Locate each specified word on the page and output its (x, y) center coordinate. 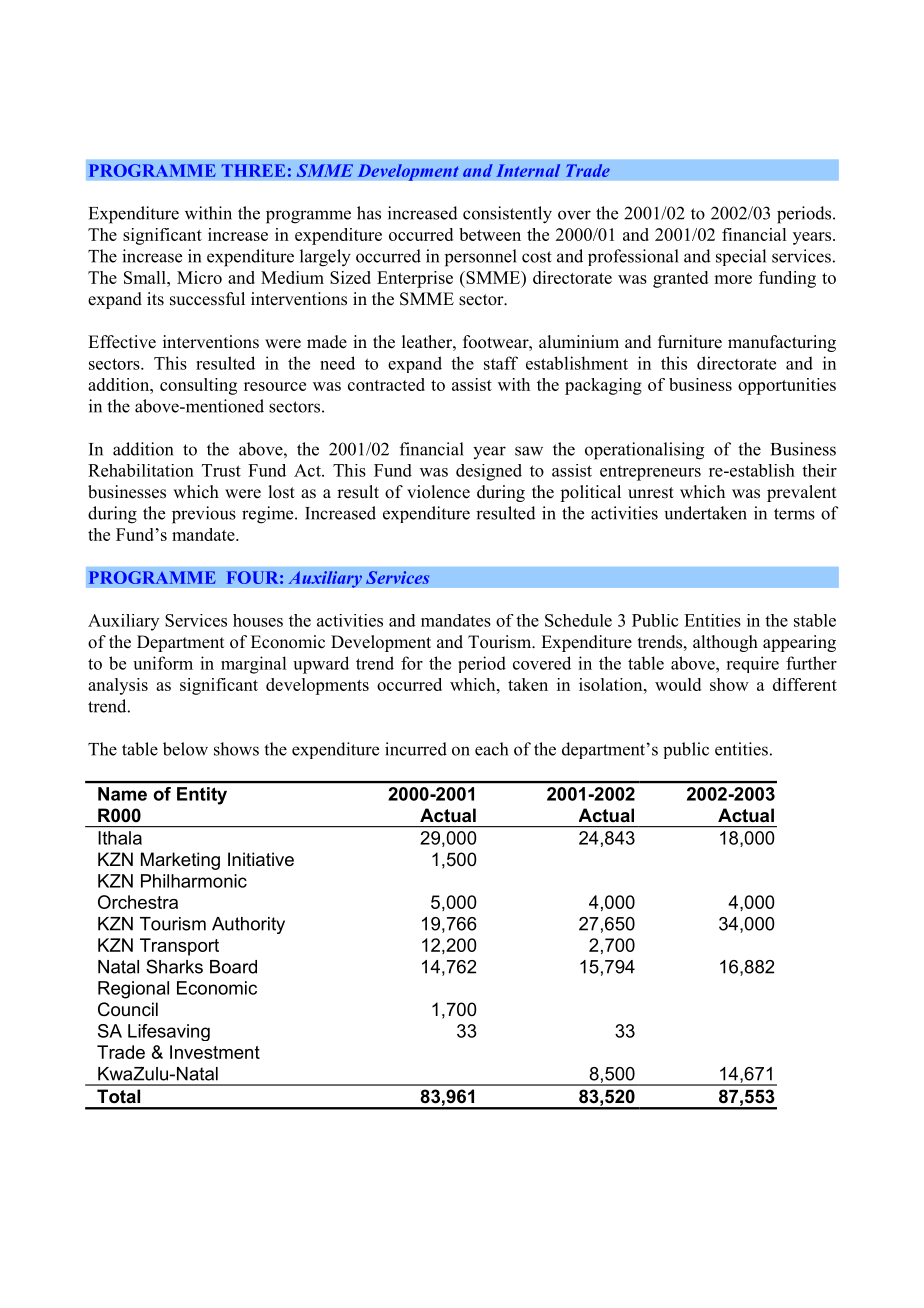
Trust (221, 470)
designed (489, 472)
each (491, 749)
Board (233, 967)
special (741, 257)
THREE (253, 170)
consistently (507, 215)
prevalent (801, 493)
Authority (248, 925)
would (678, 684)
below (185, 749)
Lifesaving (169, 1032)
